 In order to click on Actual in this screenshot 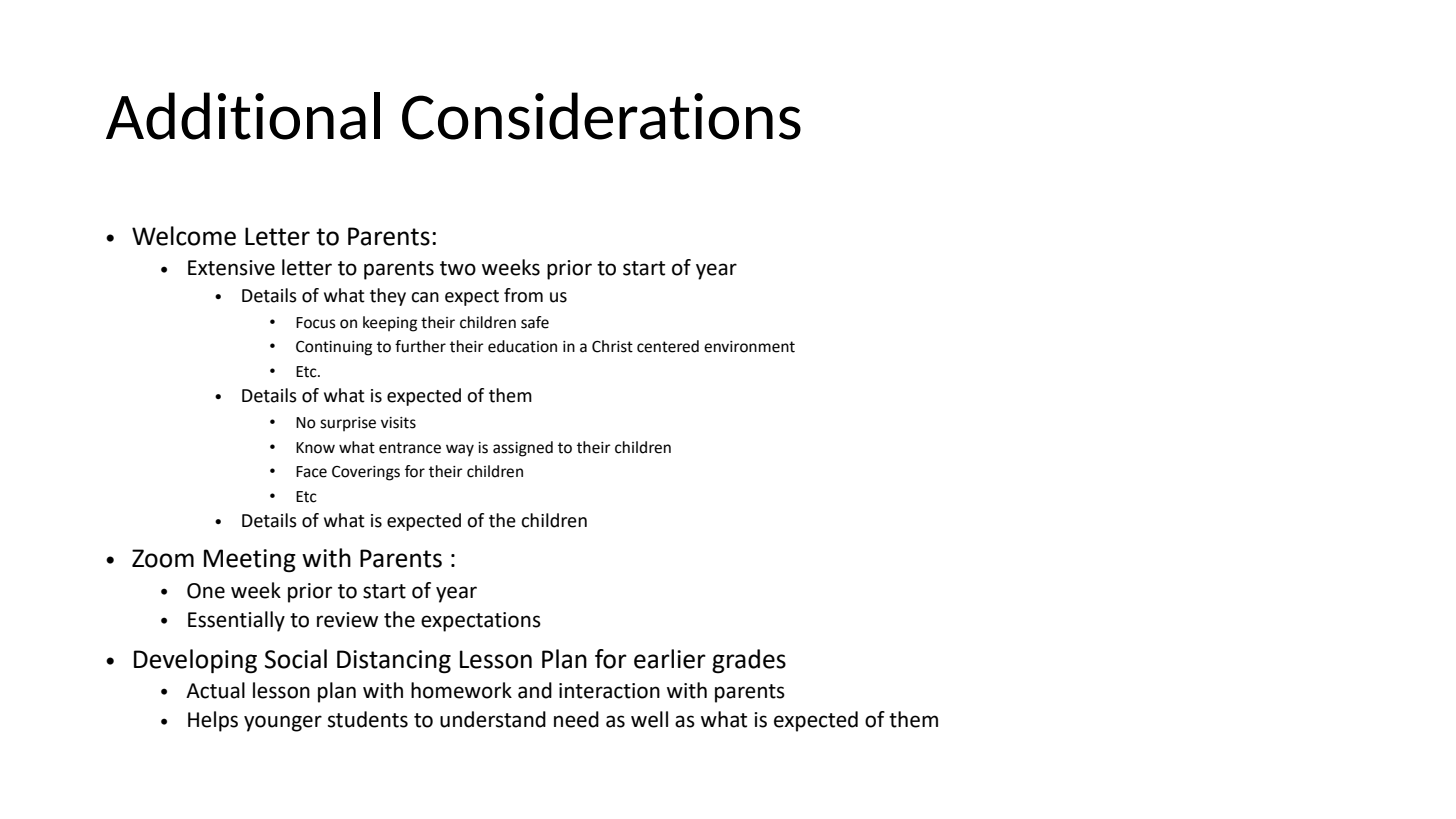, I will do `click(215, 690)`.
